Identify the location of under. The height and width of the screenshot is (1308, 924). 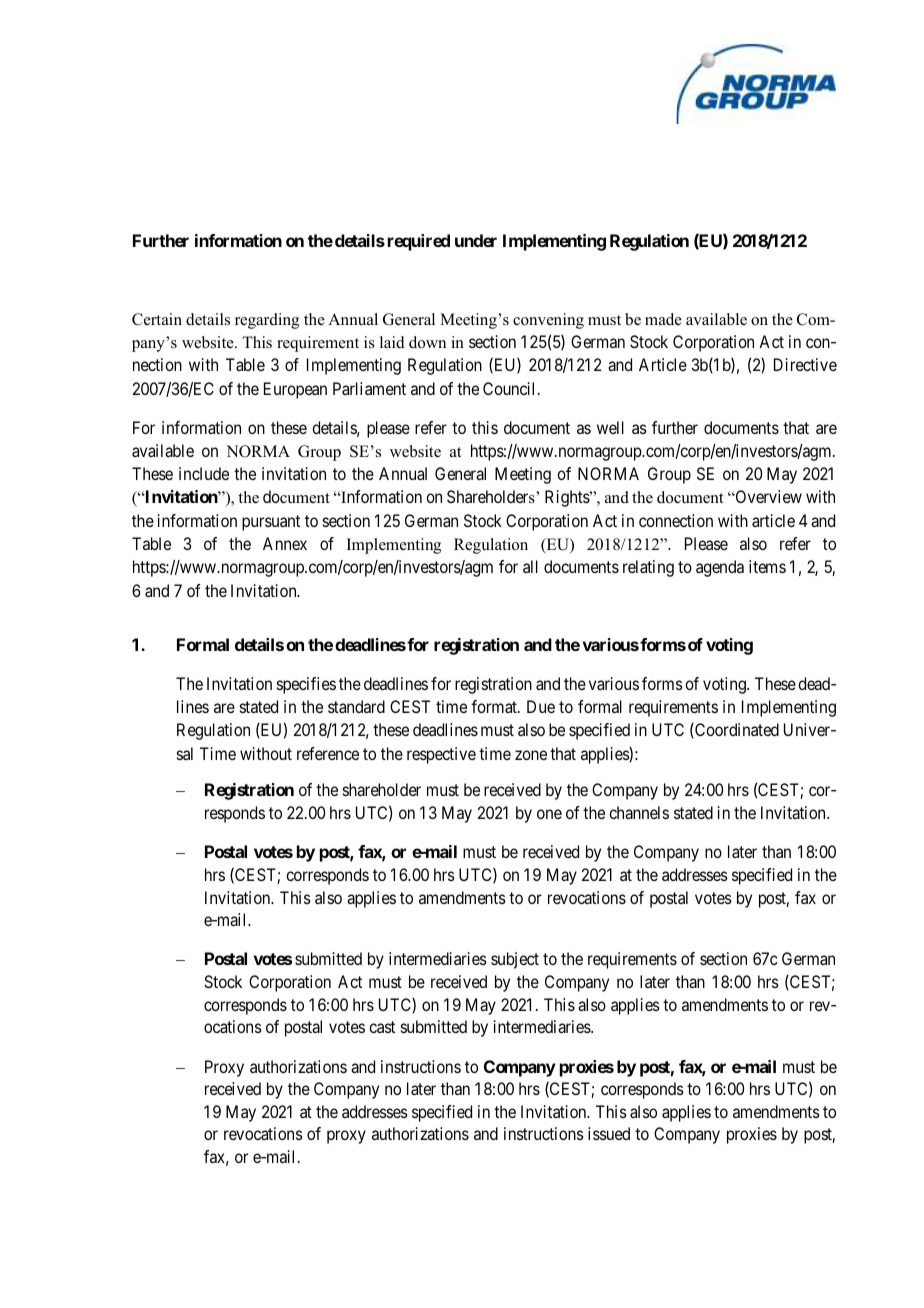
(476, 240).
